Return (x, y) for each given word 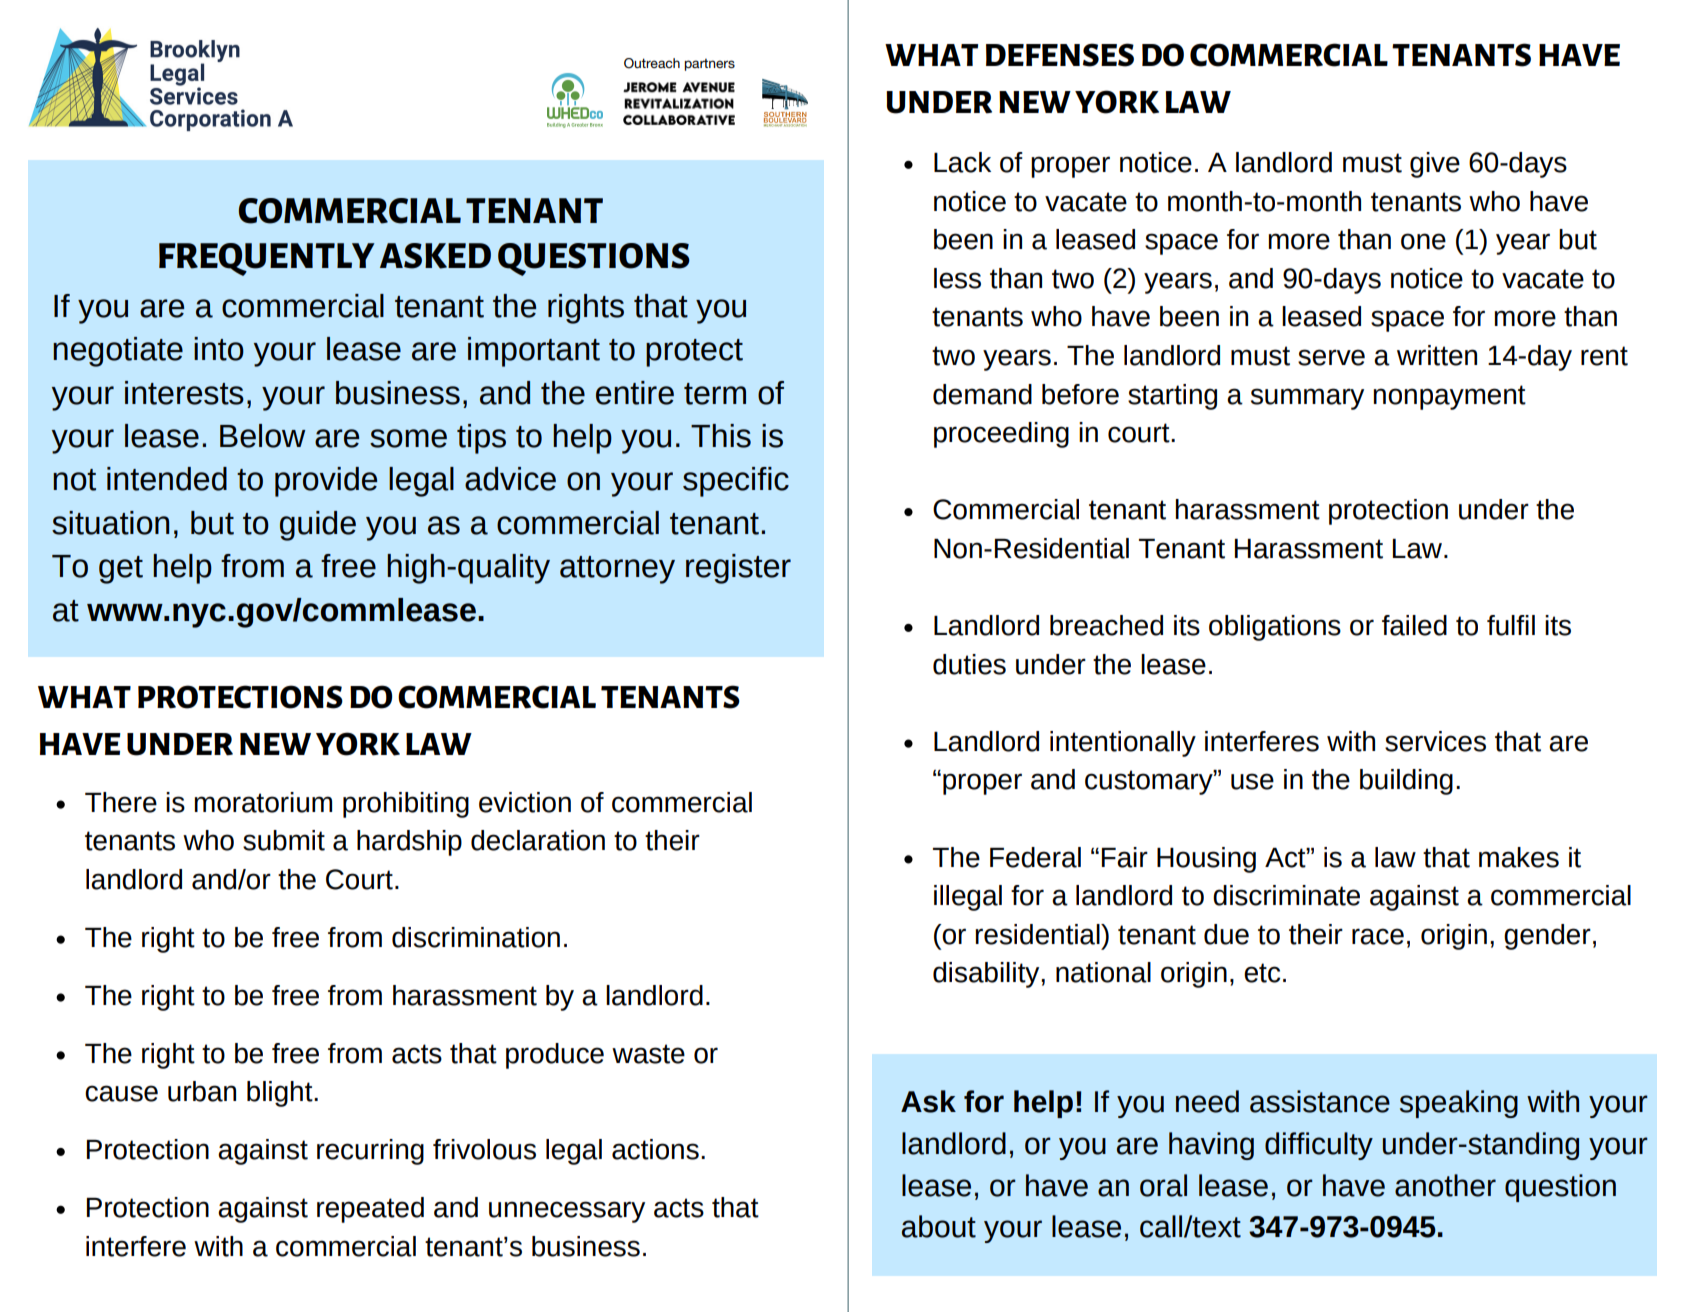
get (121, 570)
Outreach (652, 63)
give (1435, 165)
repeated (370, 1210)
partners (709, 65)
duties (969, 664)
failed (1414, 625)
